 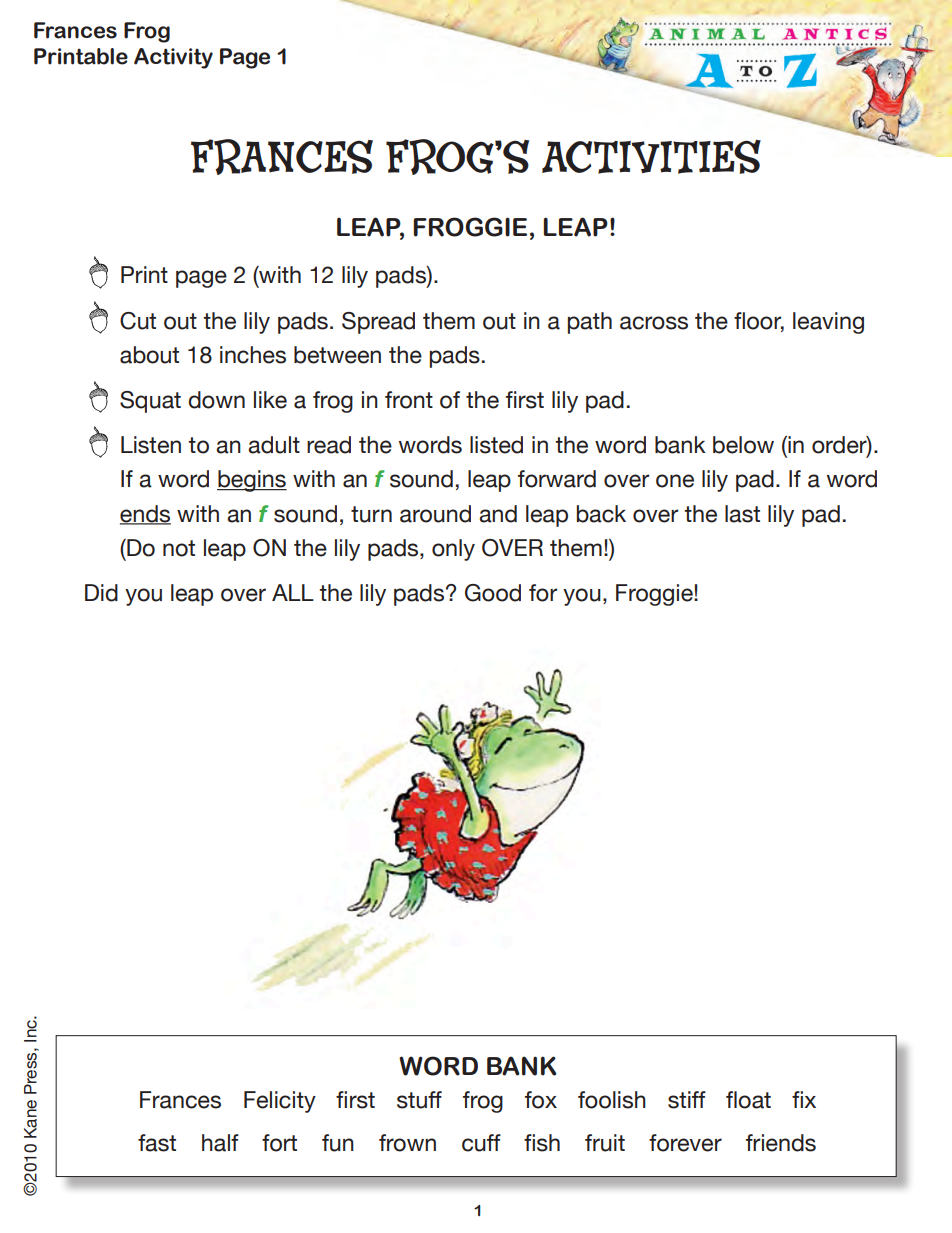 I want to click on float, so click(x=748, y=1100).
